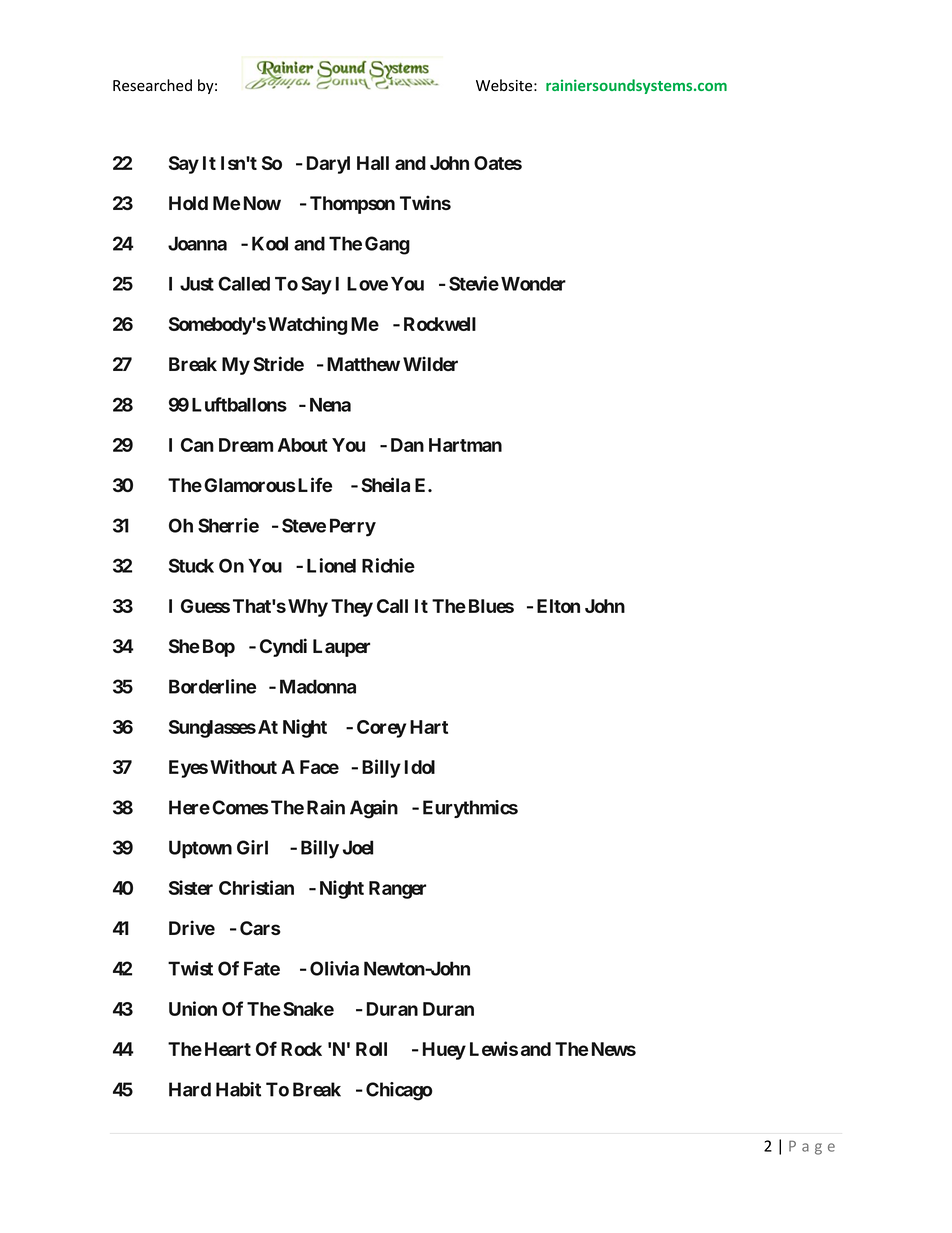  Describe the element at coordinates (533, 284) in the image. I see `Wonder` at that location.
